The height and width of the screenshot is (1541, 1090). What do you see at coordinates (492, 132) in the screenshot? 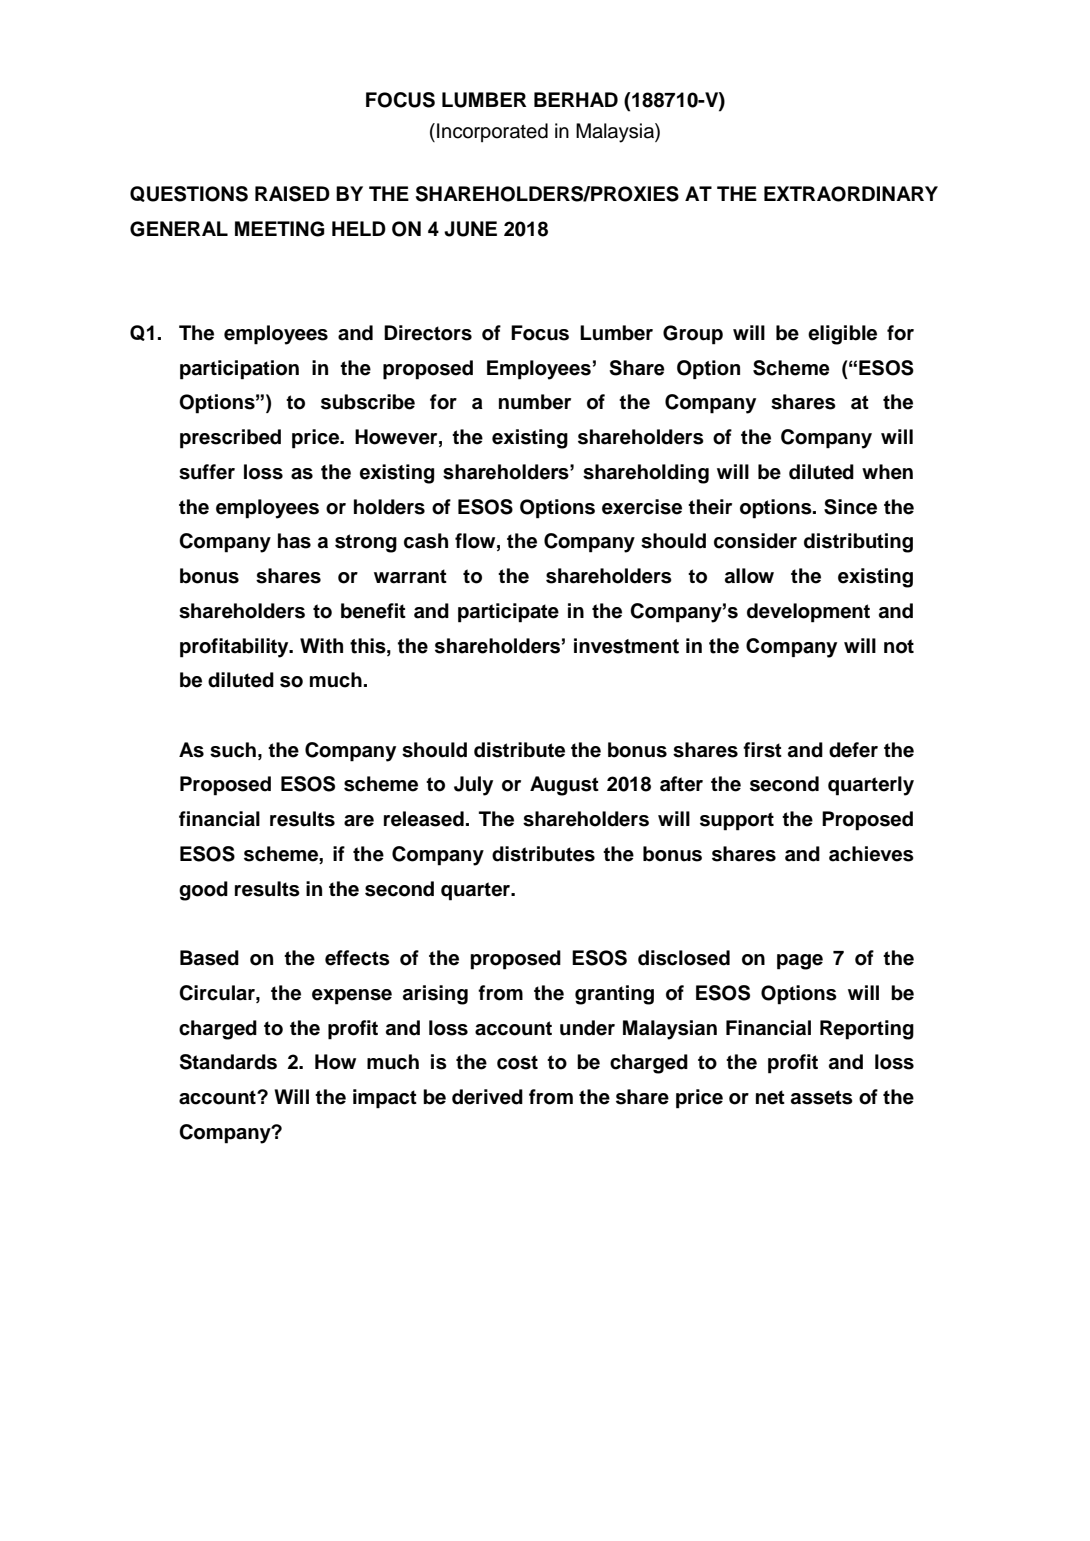
I see `Incorporated` at bounding box center [492, 132].
